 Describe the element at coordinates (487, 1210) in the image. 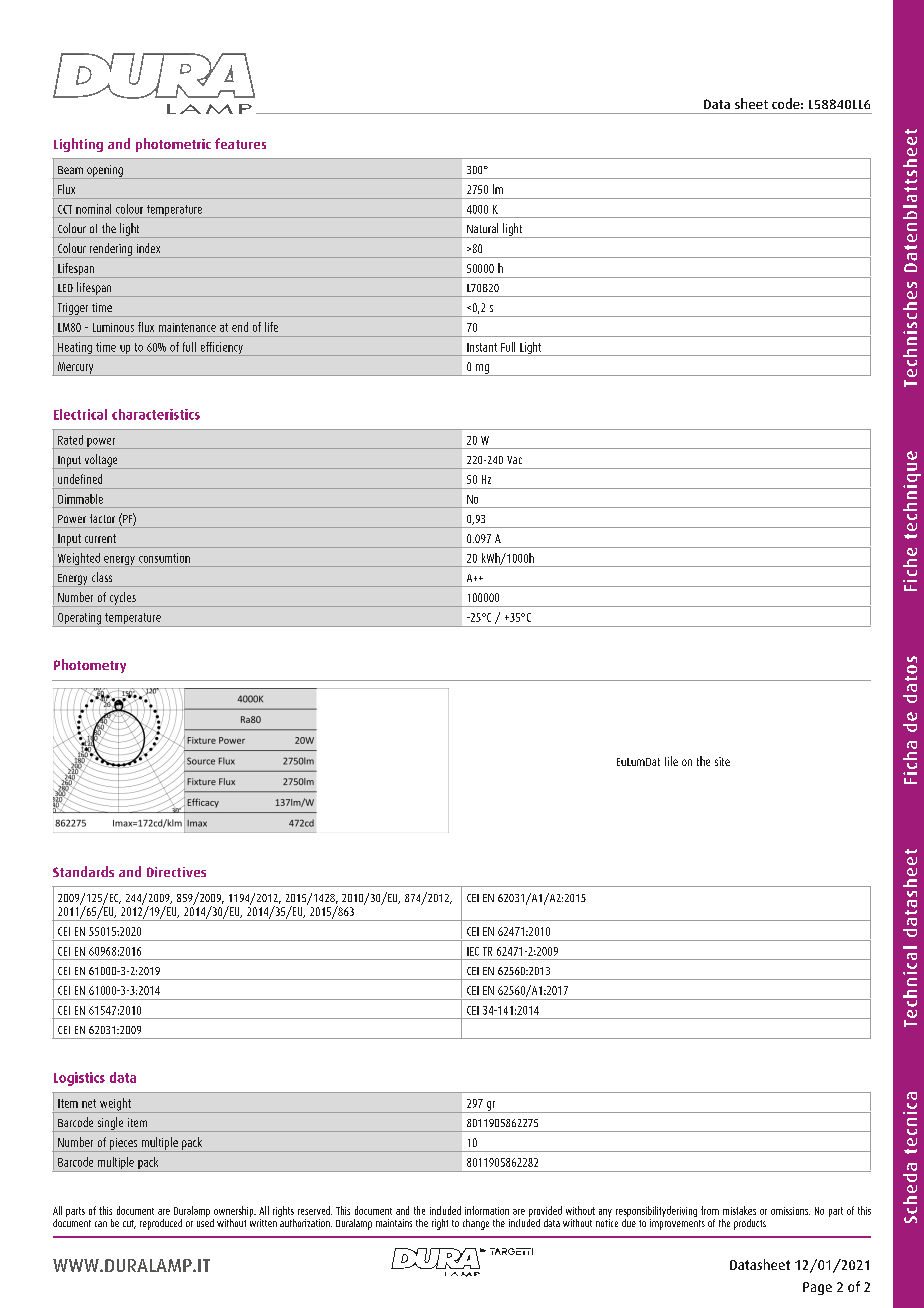

I see `information` at that location.
